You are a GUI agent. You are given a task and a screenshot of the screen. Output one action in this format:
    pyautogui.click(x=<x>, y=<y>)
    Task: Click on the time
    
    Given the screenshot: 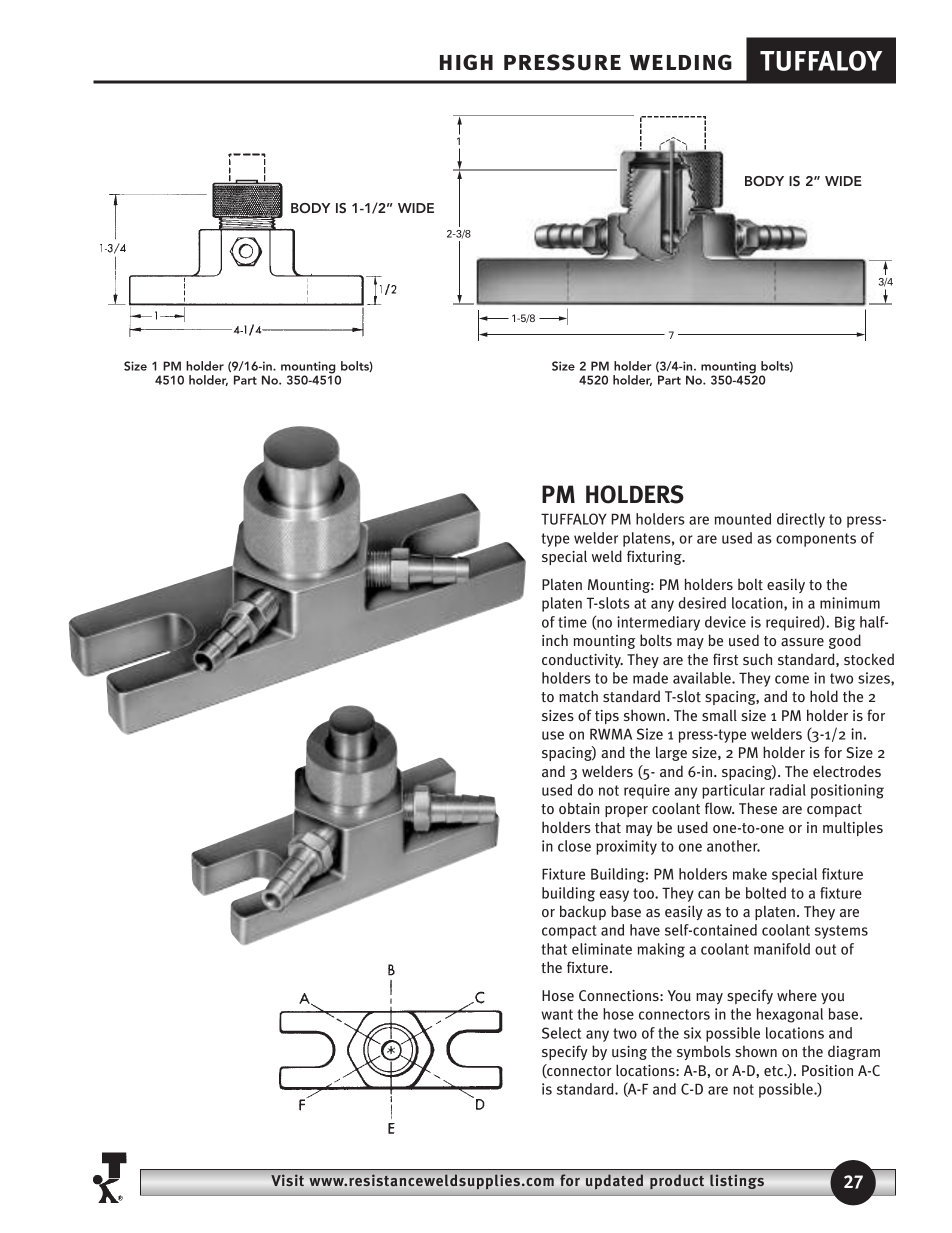 What is the action you would take?
    pyautogui.click(x=572, y=622)
